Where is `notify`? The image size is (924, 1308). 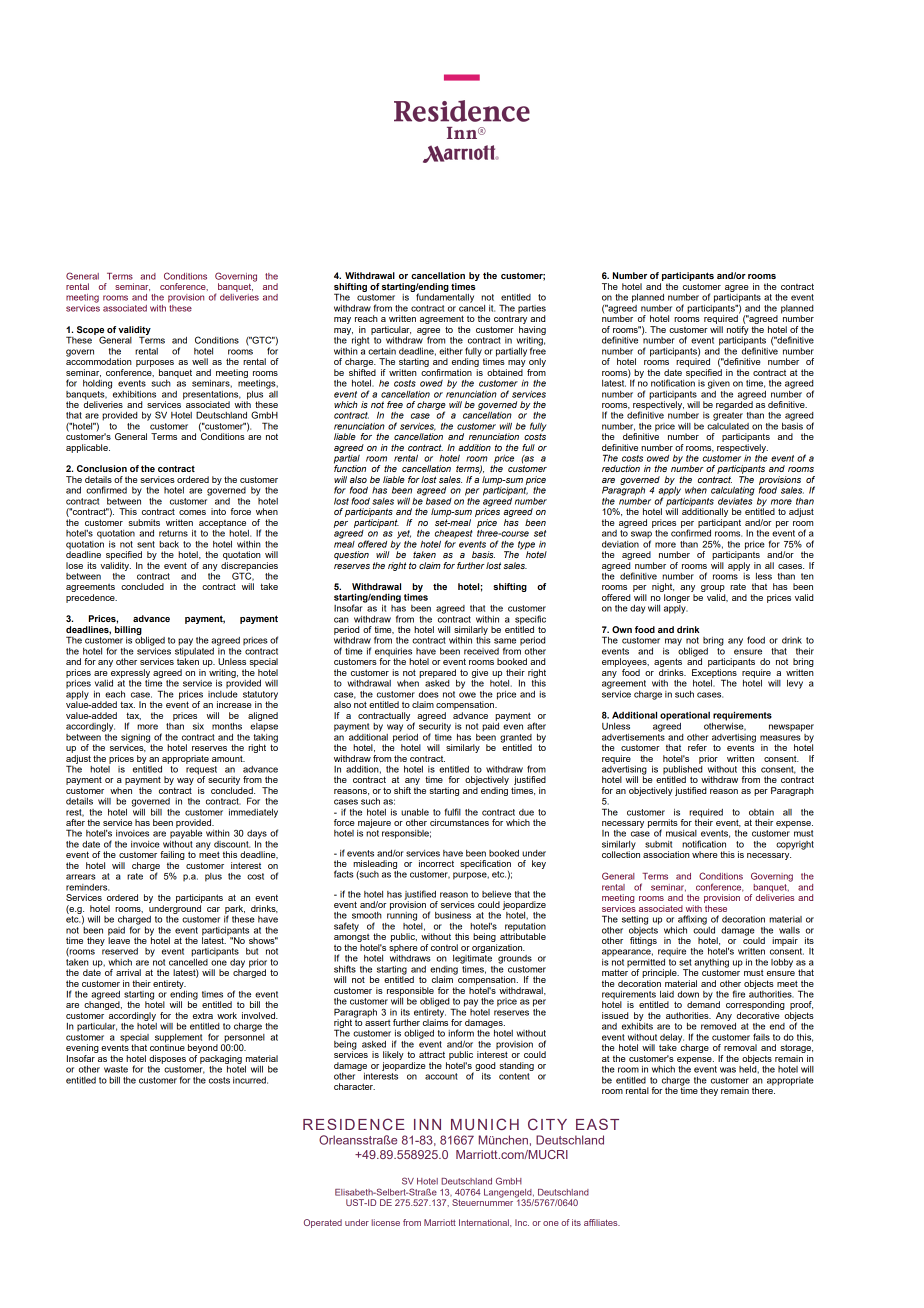 notify is located at coordinates (738, 330).
